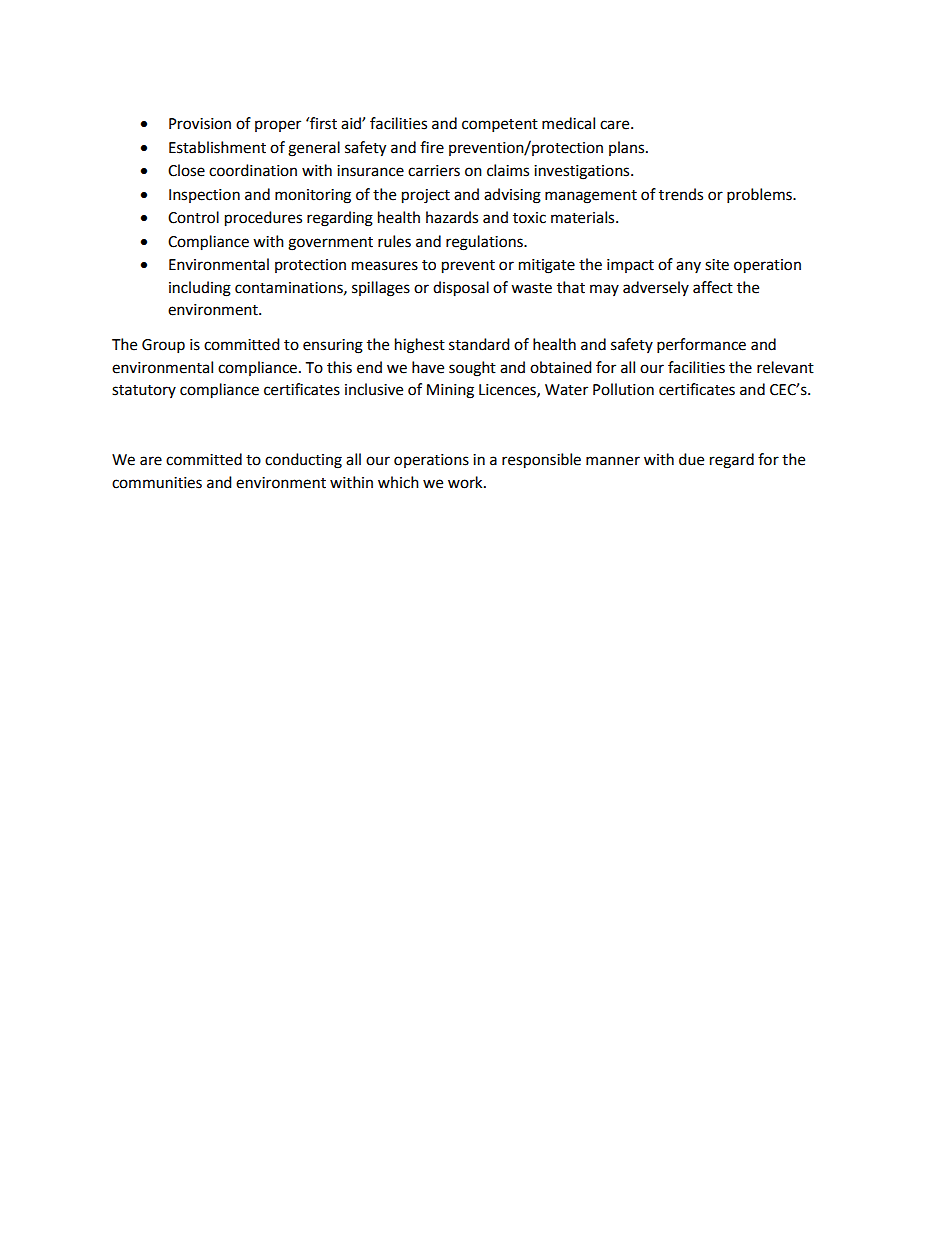  Describe the element at coordinates (157, 483) in the document. I see `communities` at that location.
